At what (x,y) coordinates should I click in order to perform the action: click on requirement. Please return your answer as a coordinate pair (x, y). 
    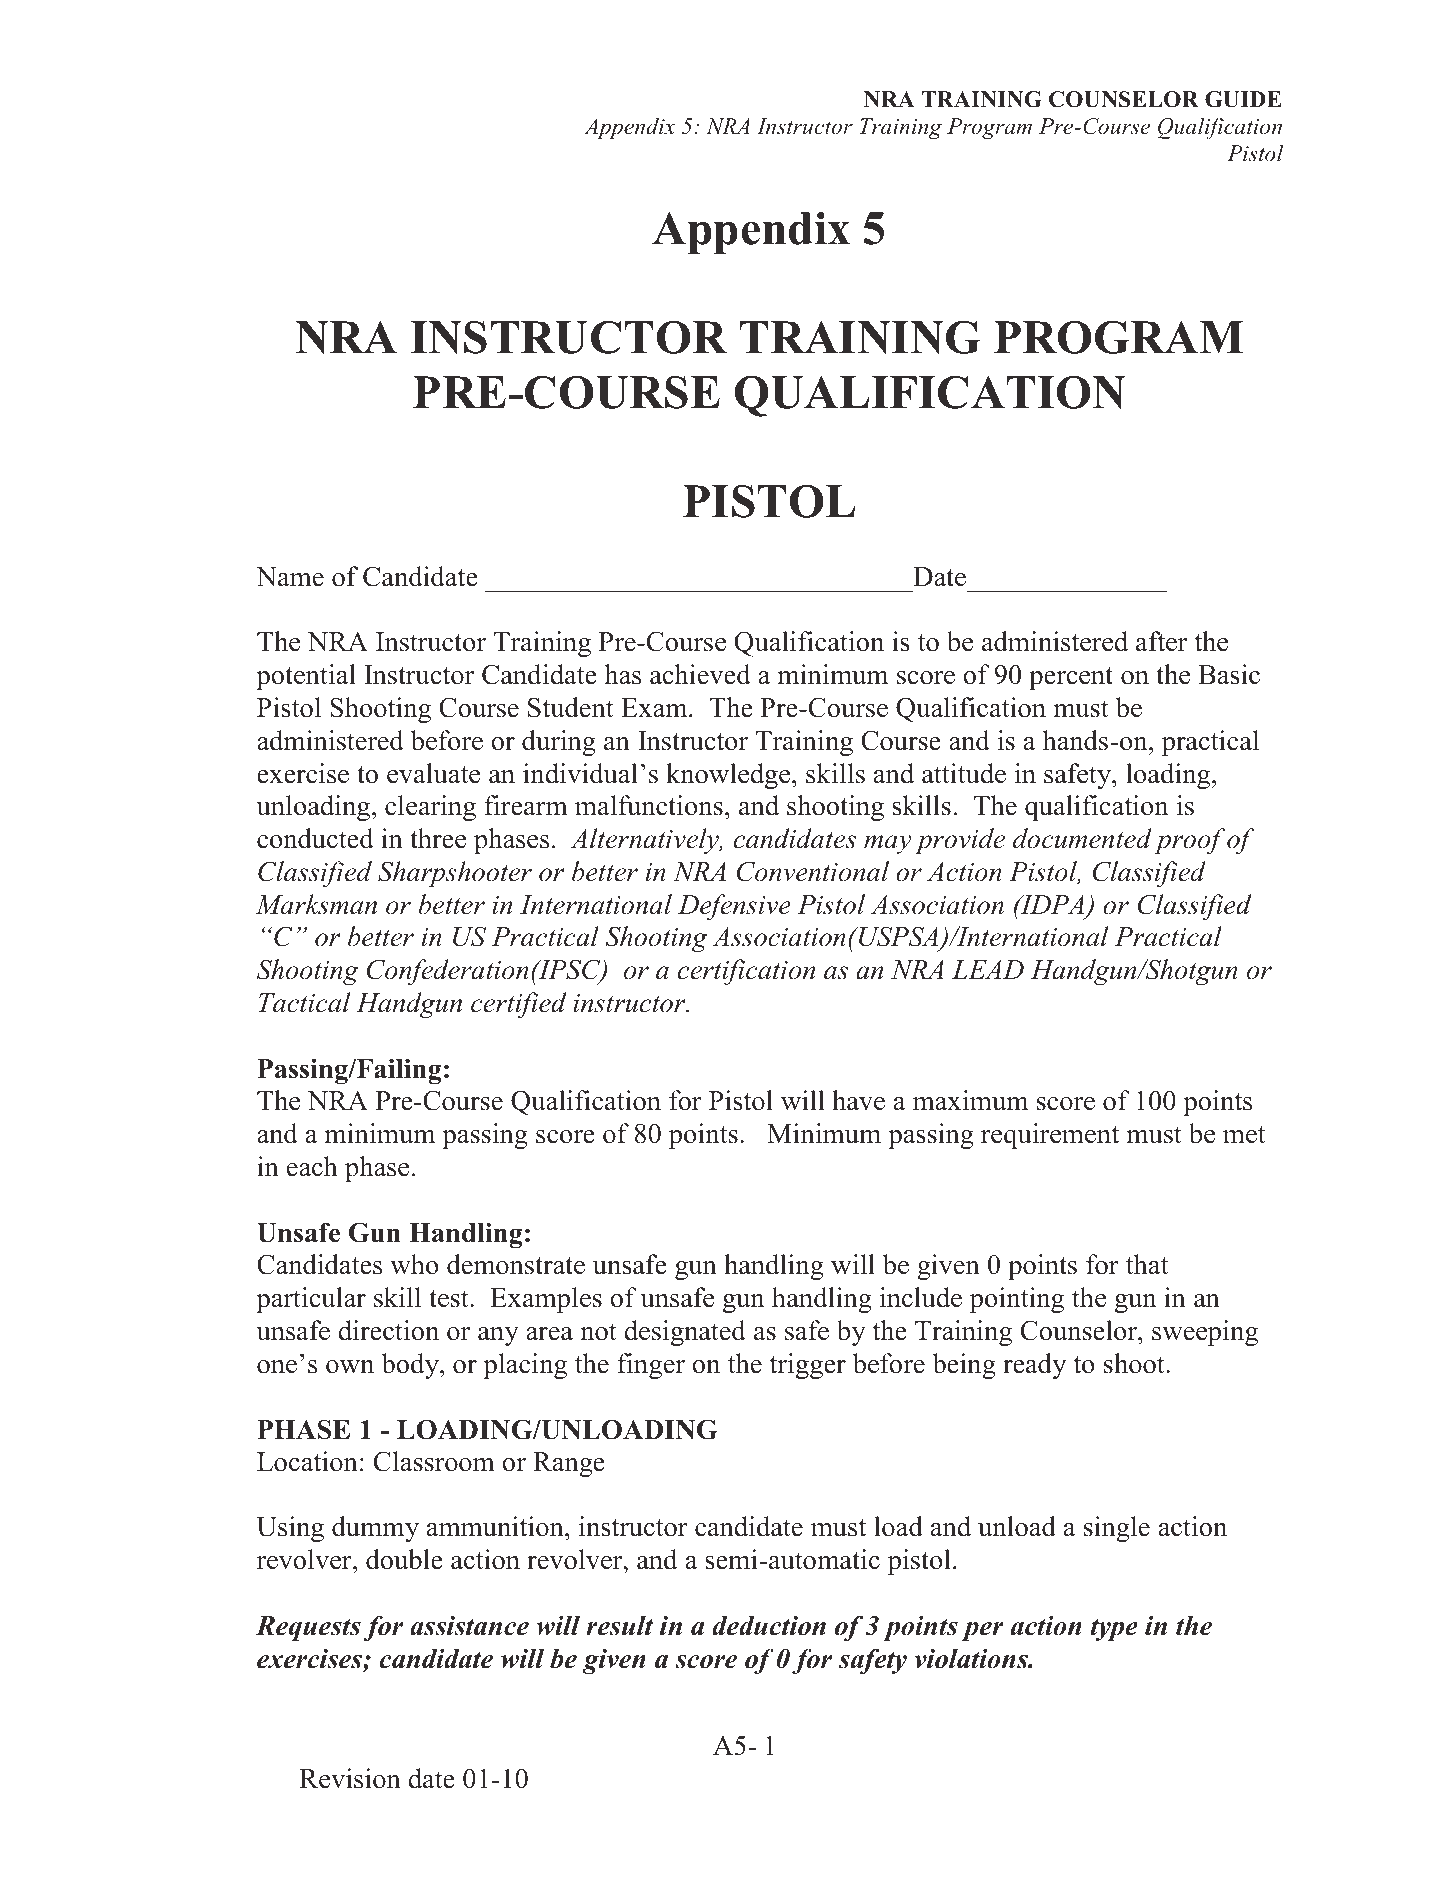
    Looking at the image, I should click on (1050, 1136).
